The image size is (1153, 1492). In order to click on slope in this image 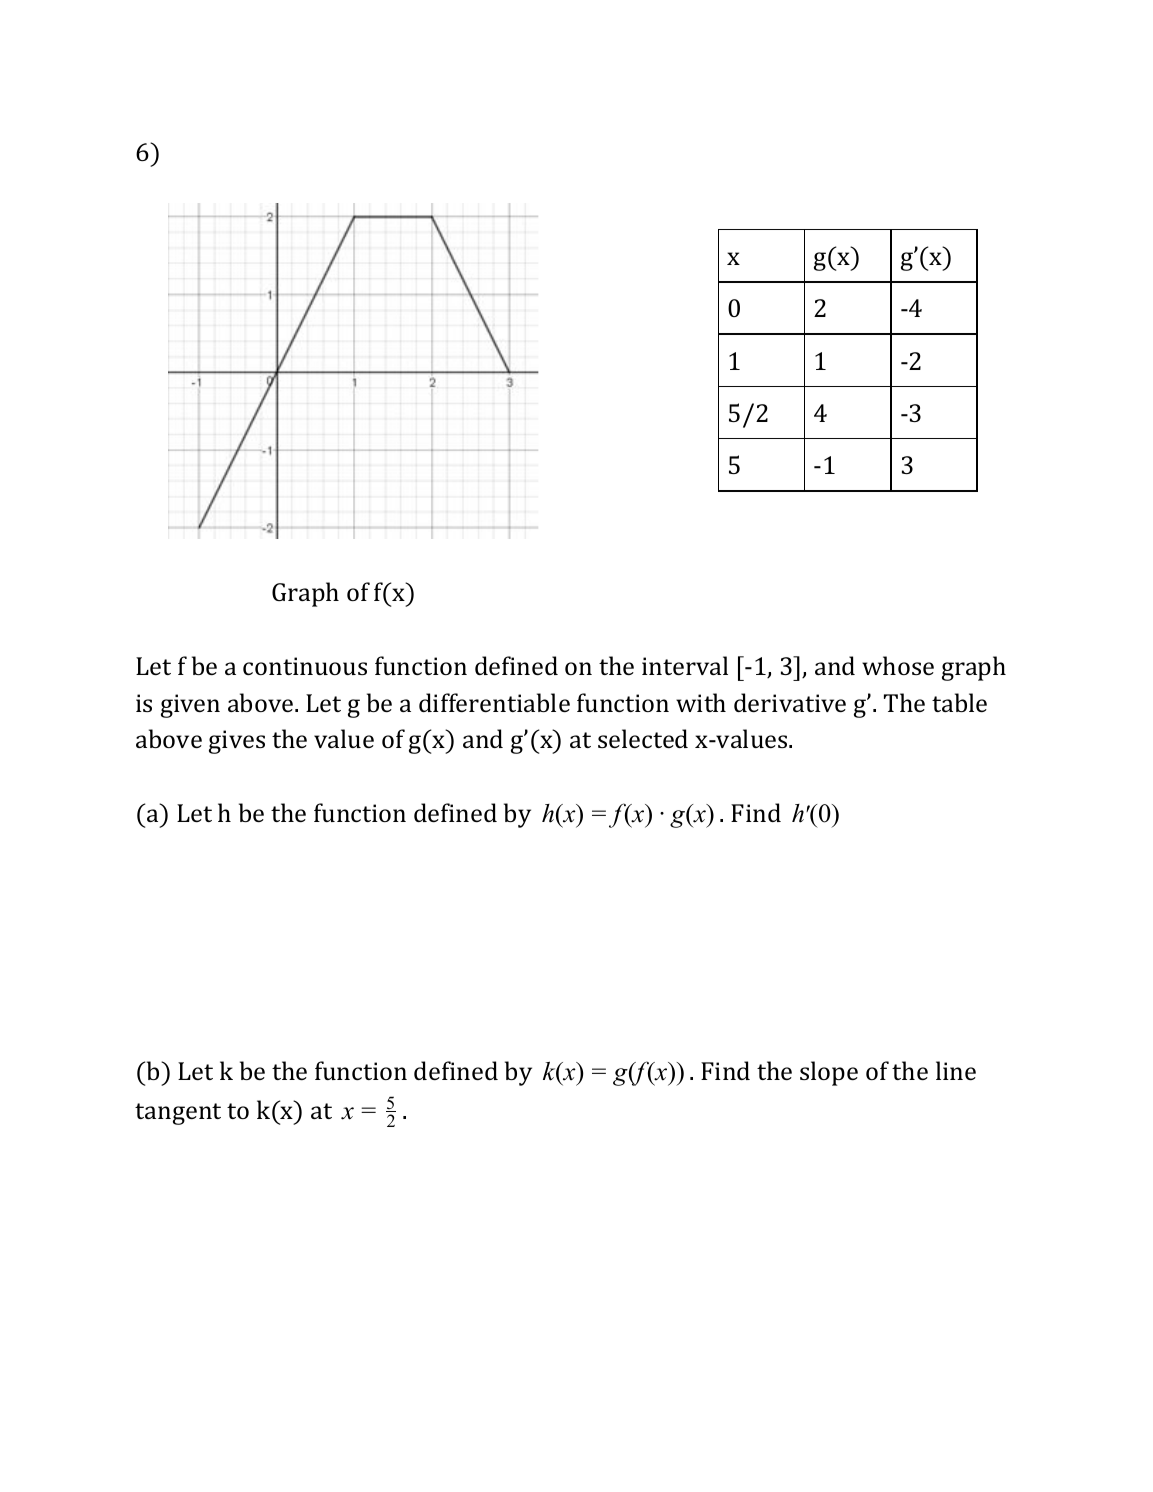, I will do `click(829, 1073)`.
